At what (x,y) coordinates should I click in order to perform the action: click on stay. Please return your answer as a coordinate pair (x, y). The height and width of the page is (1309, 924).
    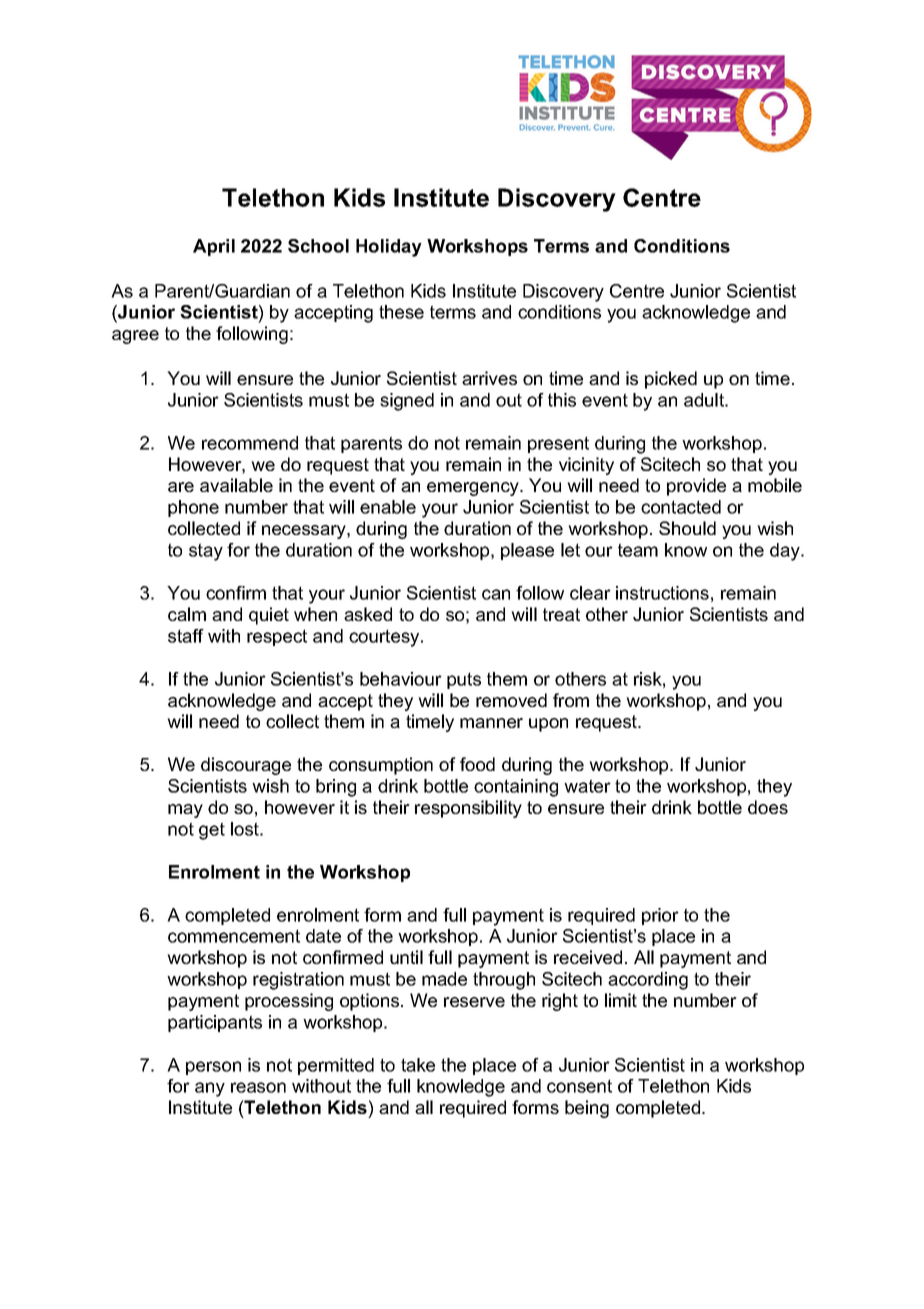
    Looking at the image, I should click on (206, 552).
